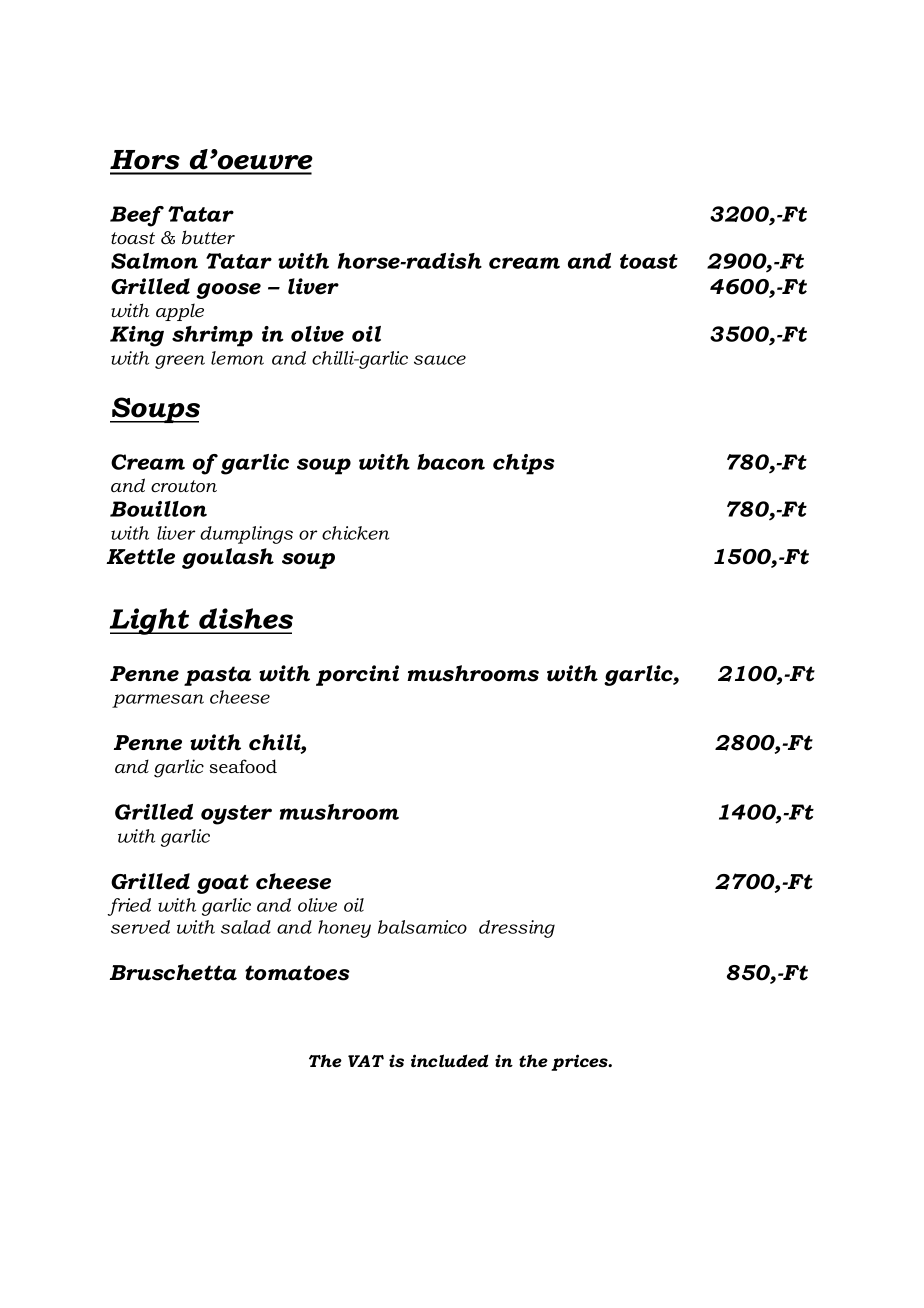  What do you see at coordinates (151, 621) in the screenshot?
I see `Light` at bounding box center [151, 621].
